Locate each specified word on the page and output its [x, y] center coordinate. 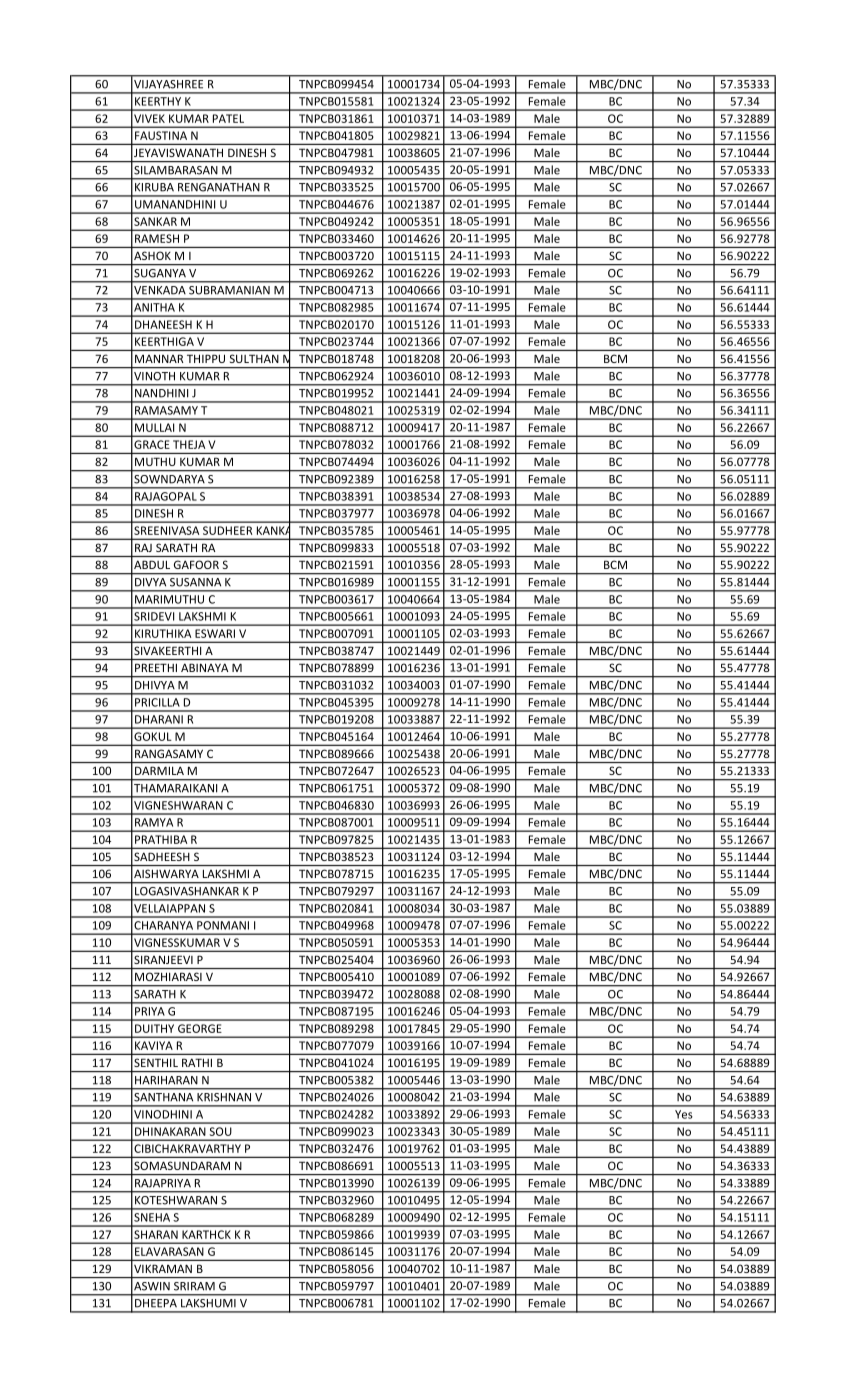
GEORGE [199, 1028]
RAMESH [157, 238]
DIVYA [150, 582]
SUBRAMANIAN [229, 290]
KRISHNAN [224, 1097]
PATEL [228, 118]
